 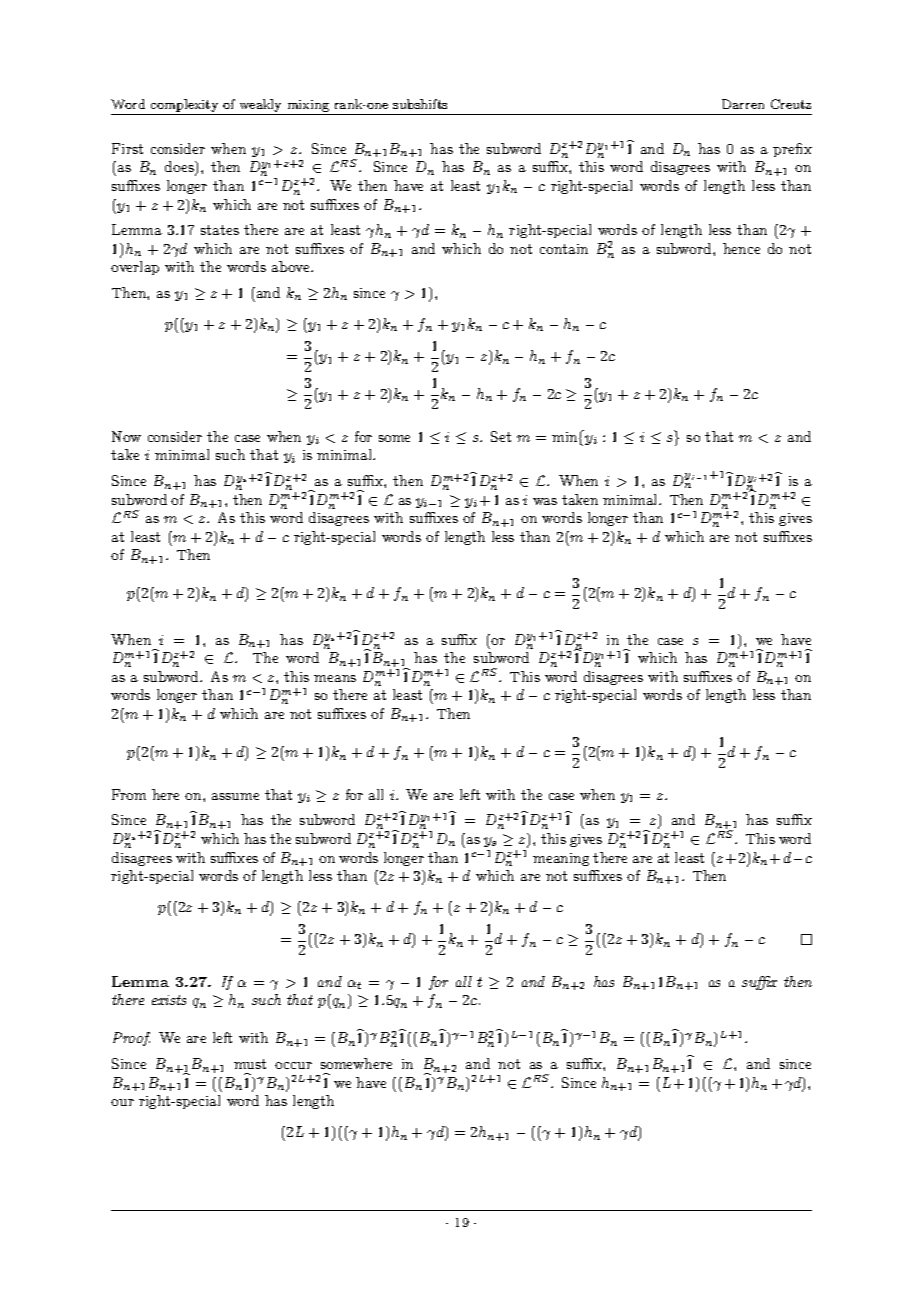 I want to click on was, so click(x=545, y=501).
